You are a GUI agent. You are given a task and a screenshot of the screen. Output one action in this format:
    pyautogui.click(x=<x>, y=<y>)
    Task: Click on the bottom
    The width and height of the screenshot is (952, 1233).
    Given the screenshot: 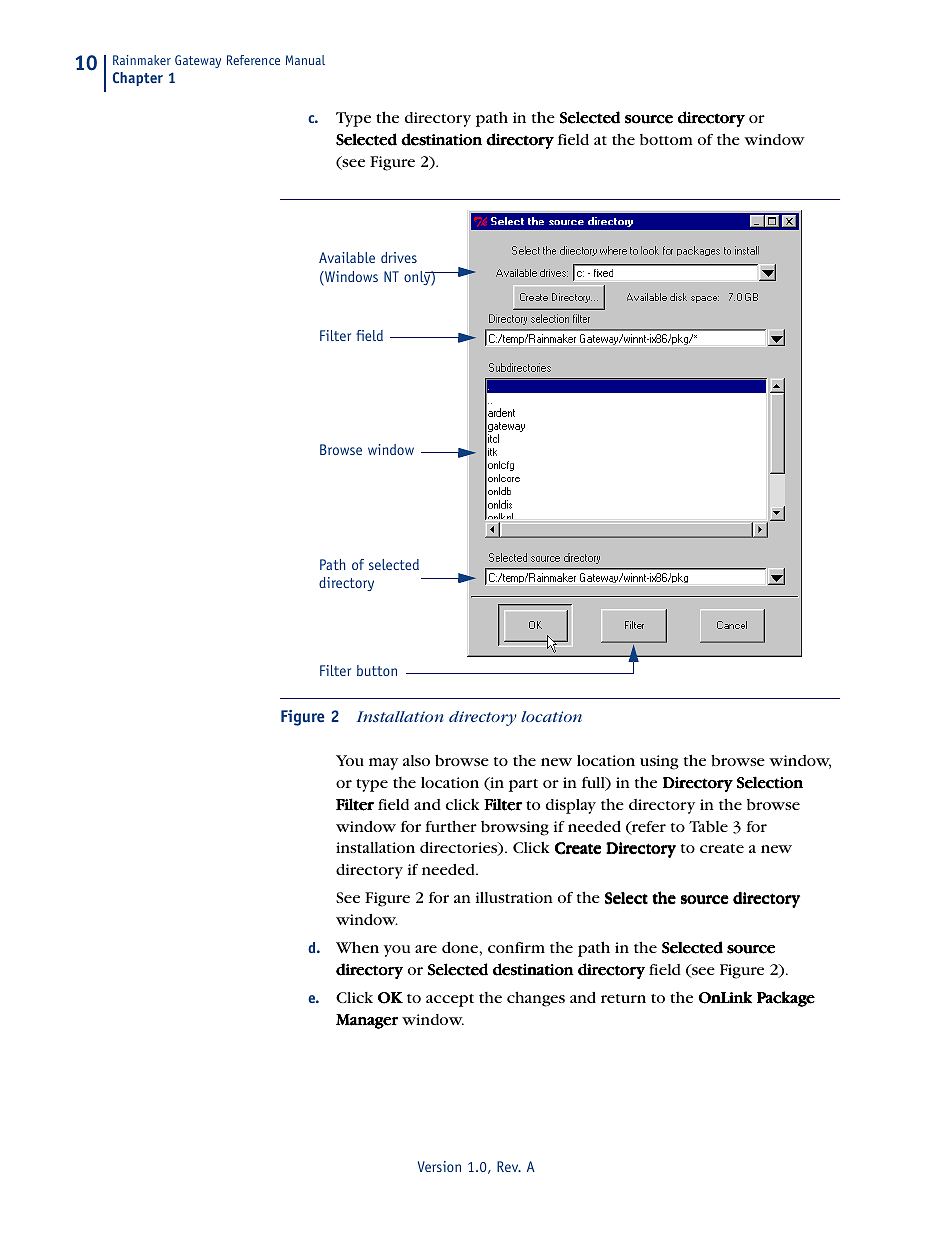 What is the action you would take?
    pyautogui.click(x=666, y=139)
